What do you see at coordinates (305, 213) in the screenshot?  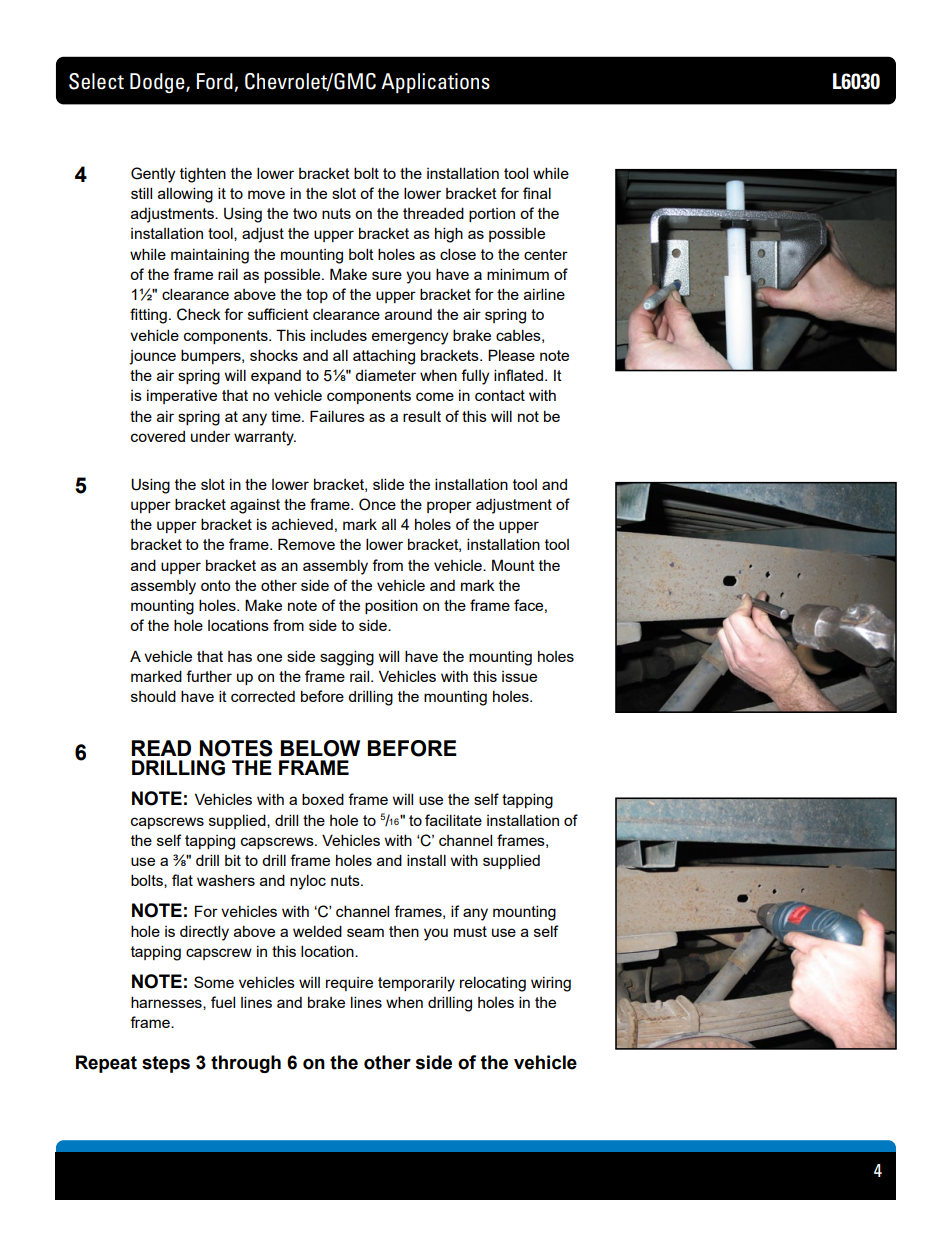 I see `two` at bounding box center [305, 213].
